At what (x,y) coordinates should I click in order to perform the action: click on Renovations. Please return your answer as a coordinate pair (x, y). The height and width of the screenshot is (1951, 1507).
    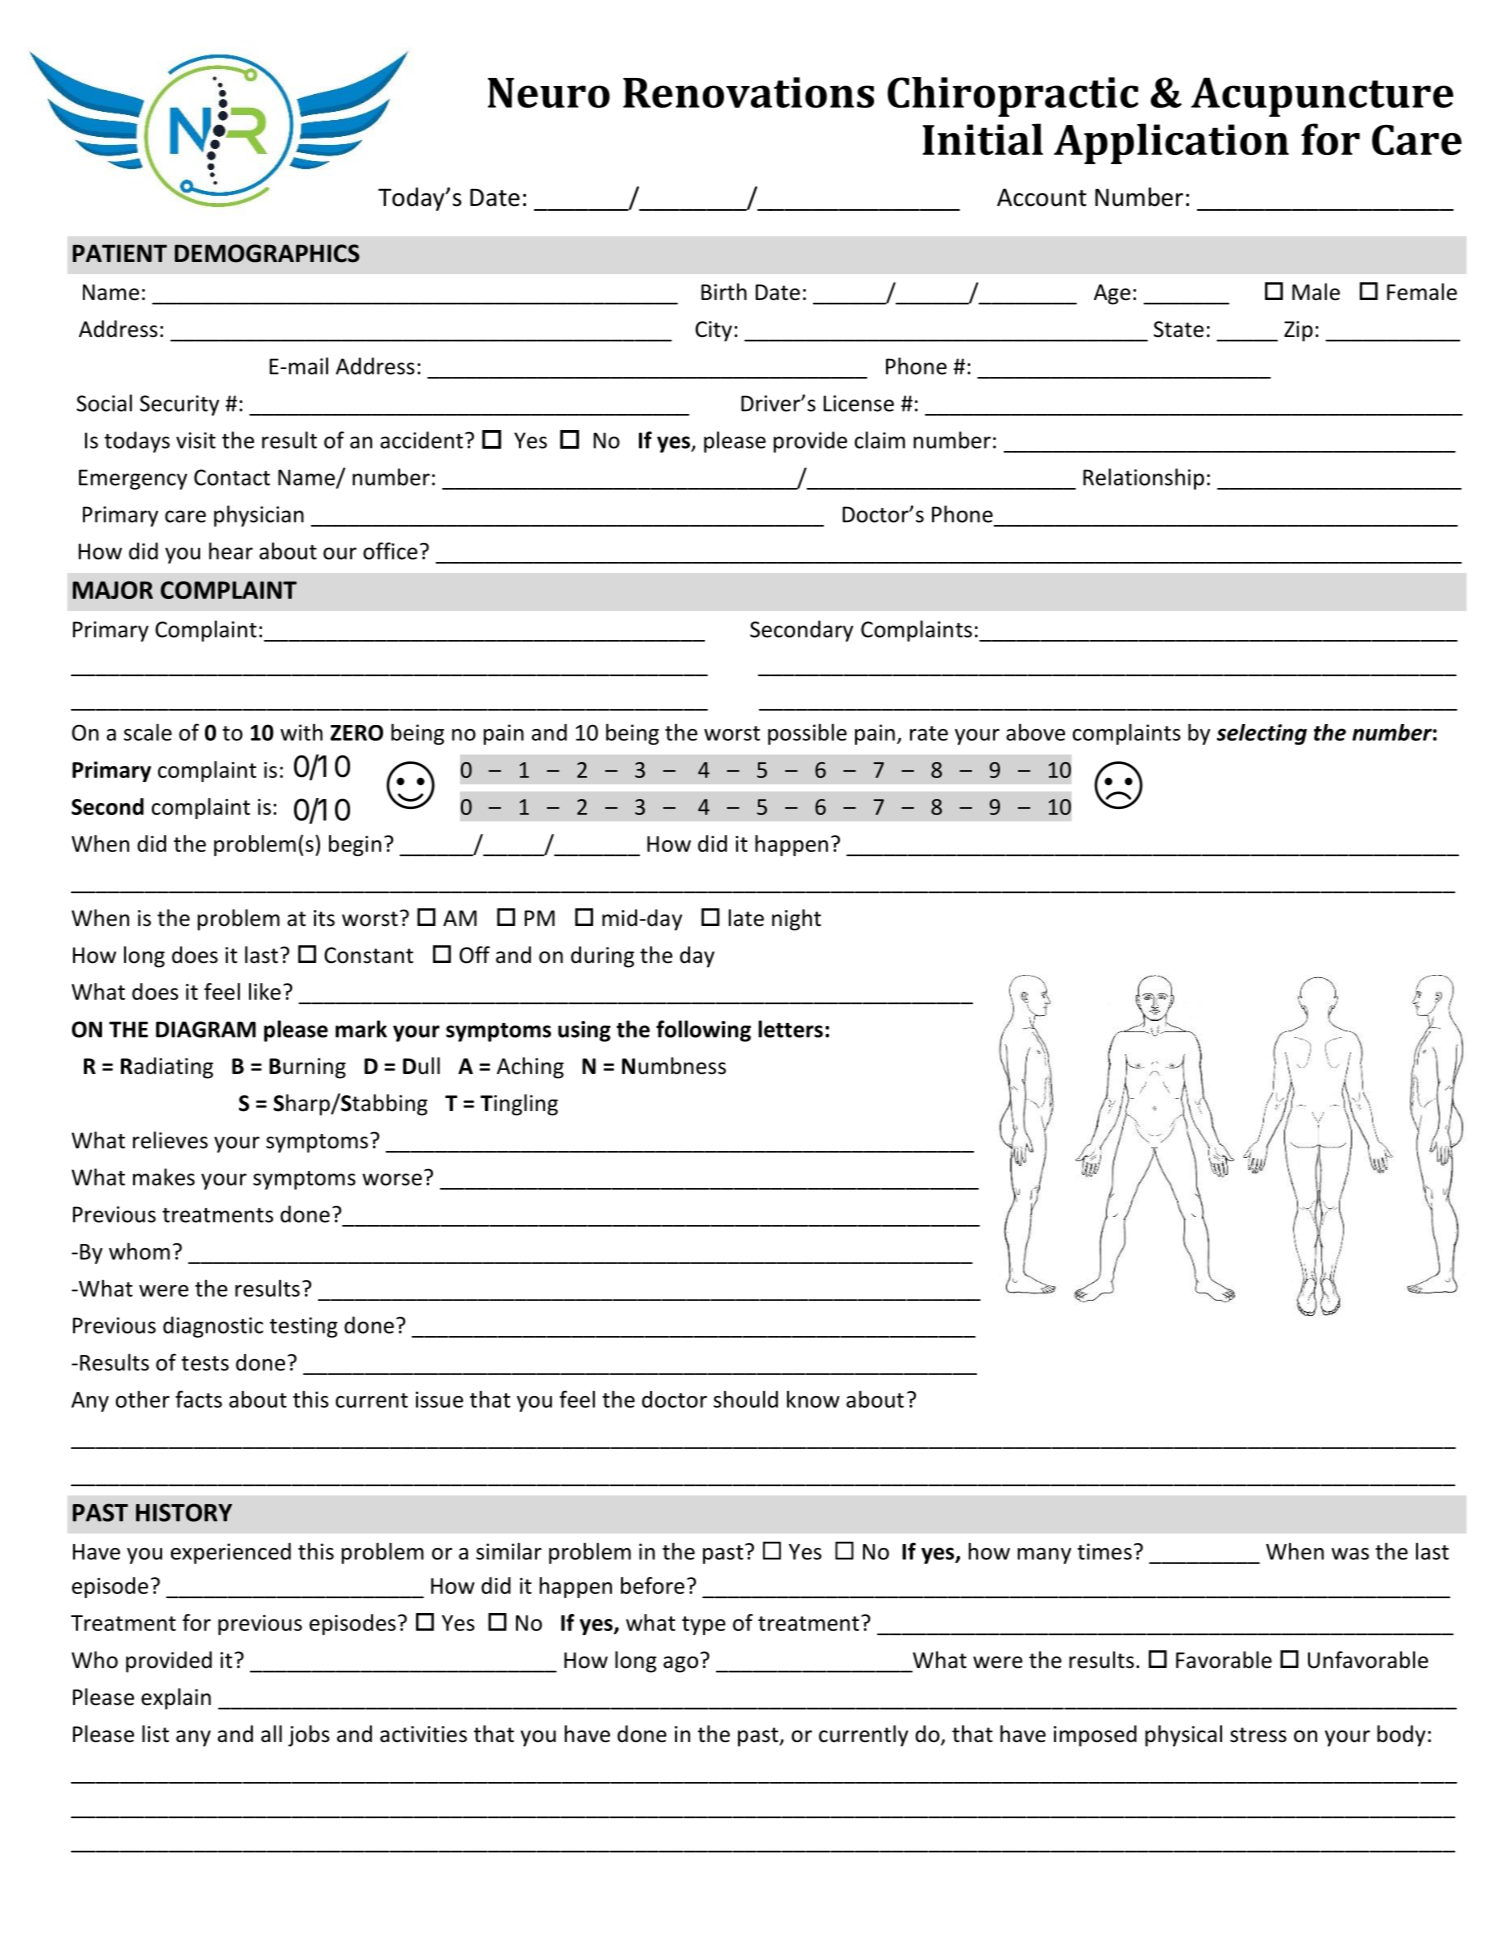
    Looking at the image, I should click on (748, 92).
